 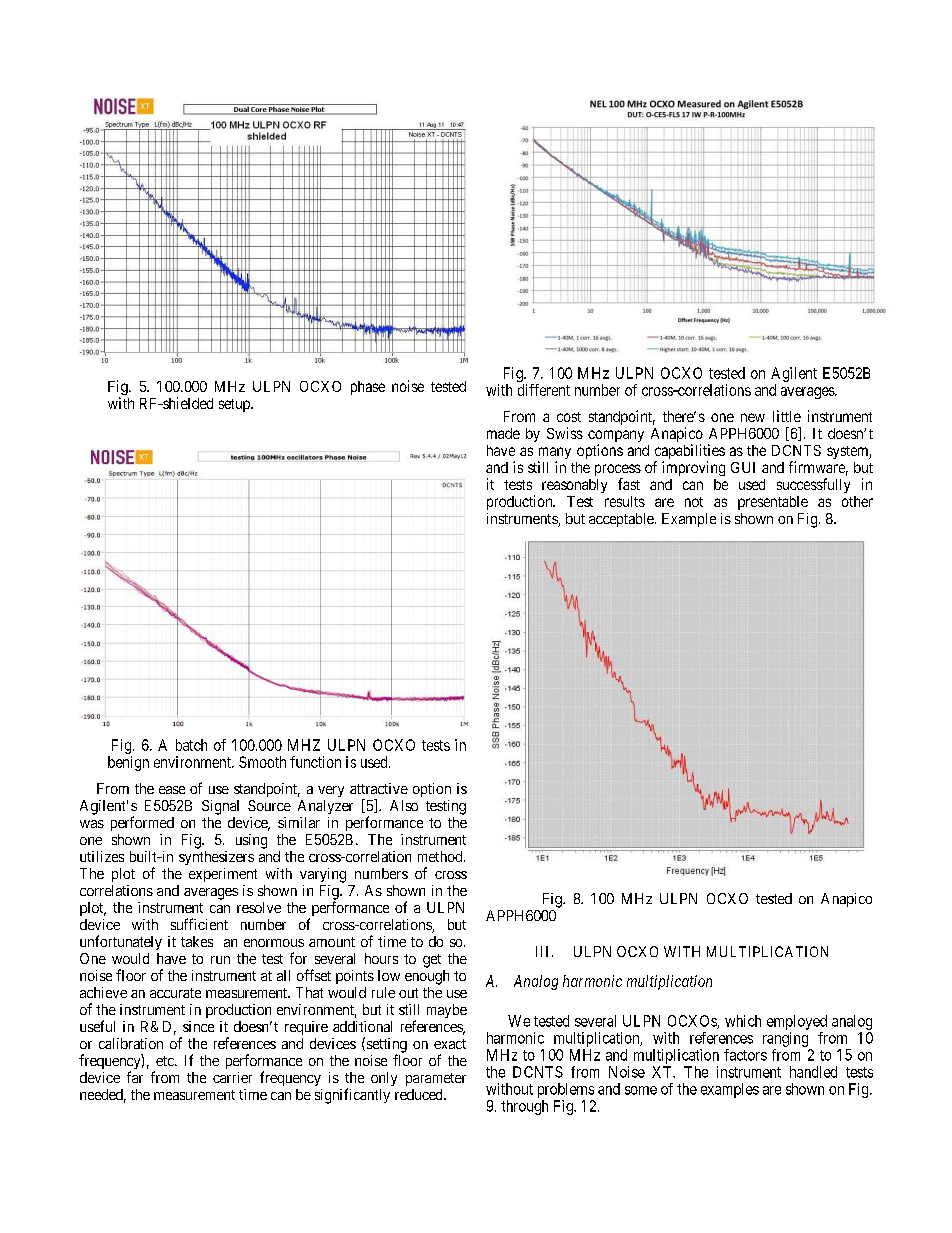 What do you see at coordinates (436, 1079) in the screenshot?
I see `parameter` at bounding box center [436, 1079].
